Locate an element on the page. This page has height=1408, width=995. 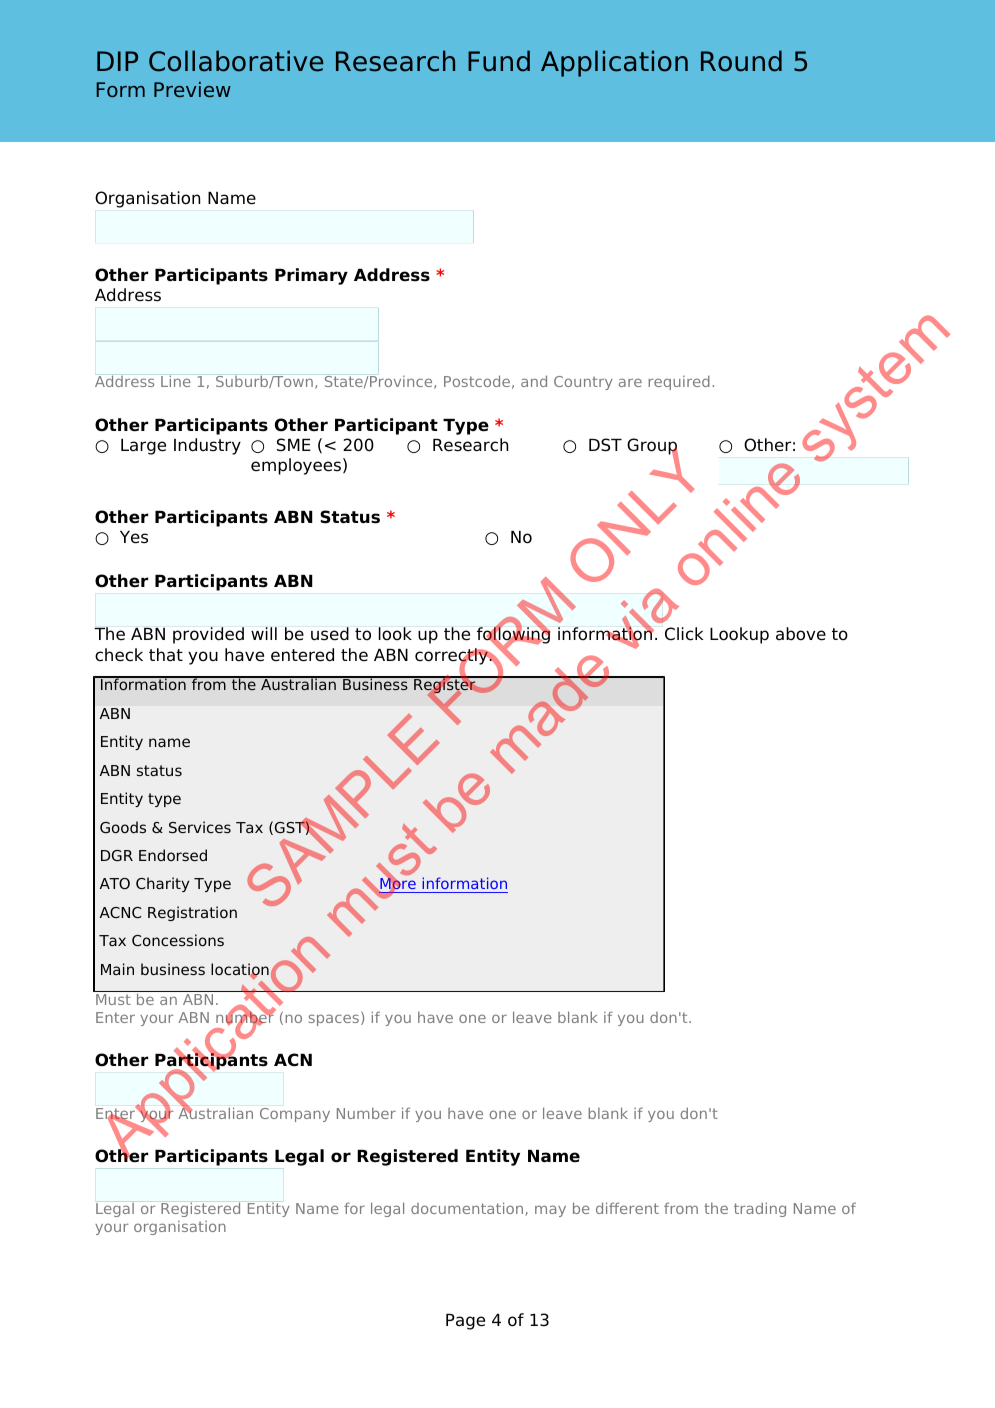
trading is located at coordinates (760, 1209).
